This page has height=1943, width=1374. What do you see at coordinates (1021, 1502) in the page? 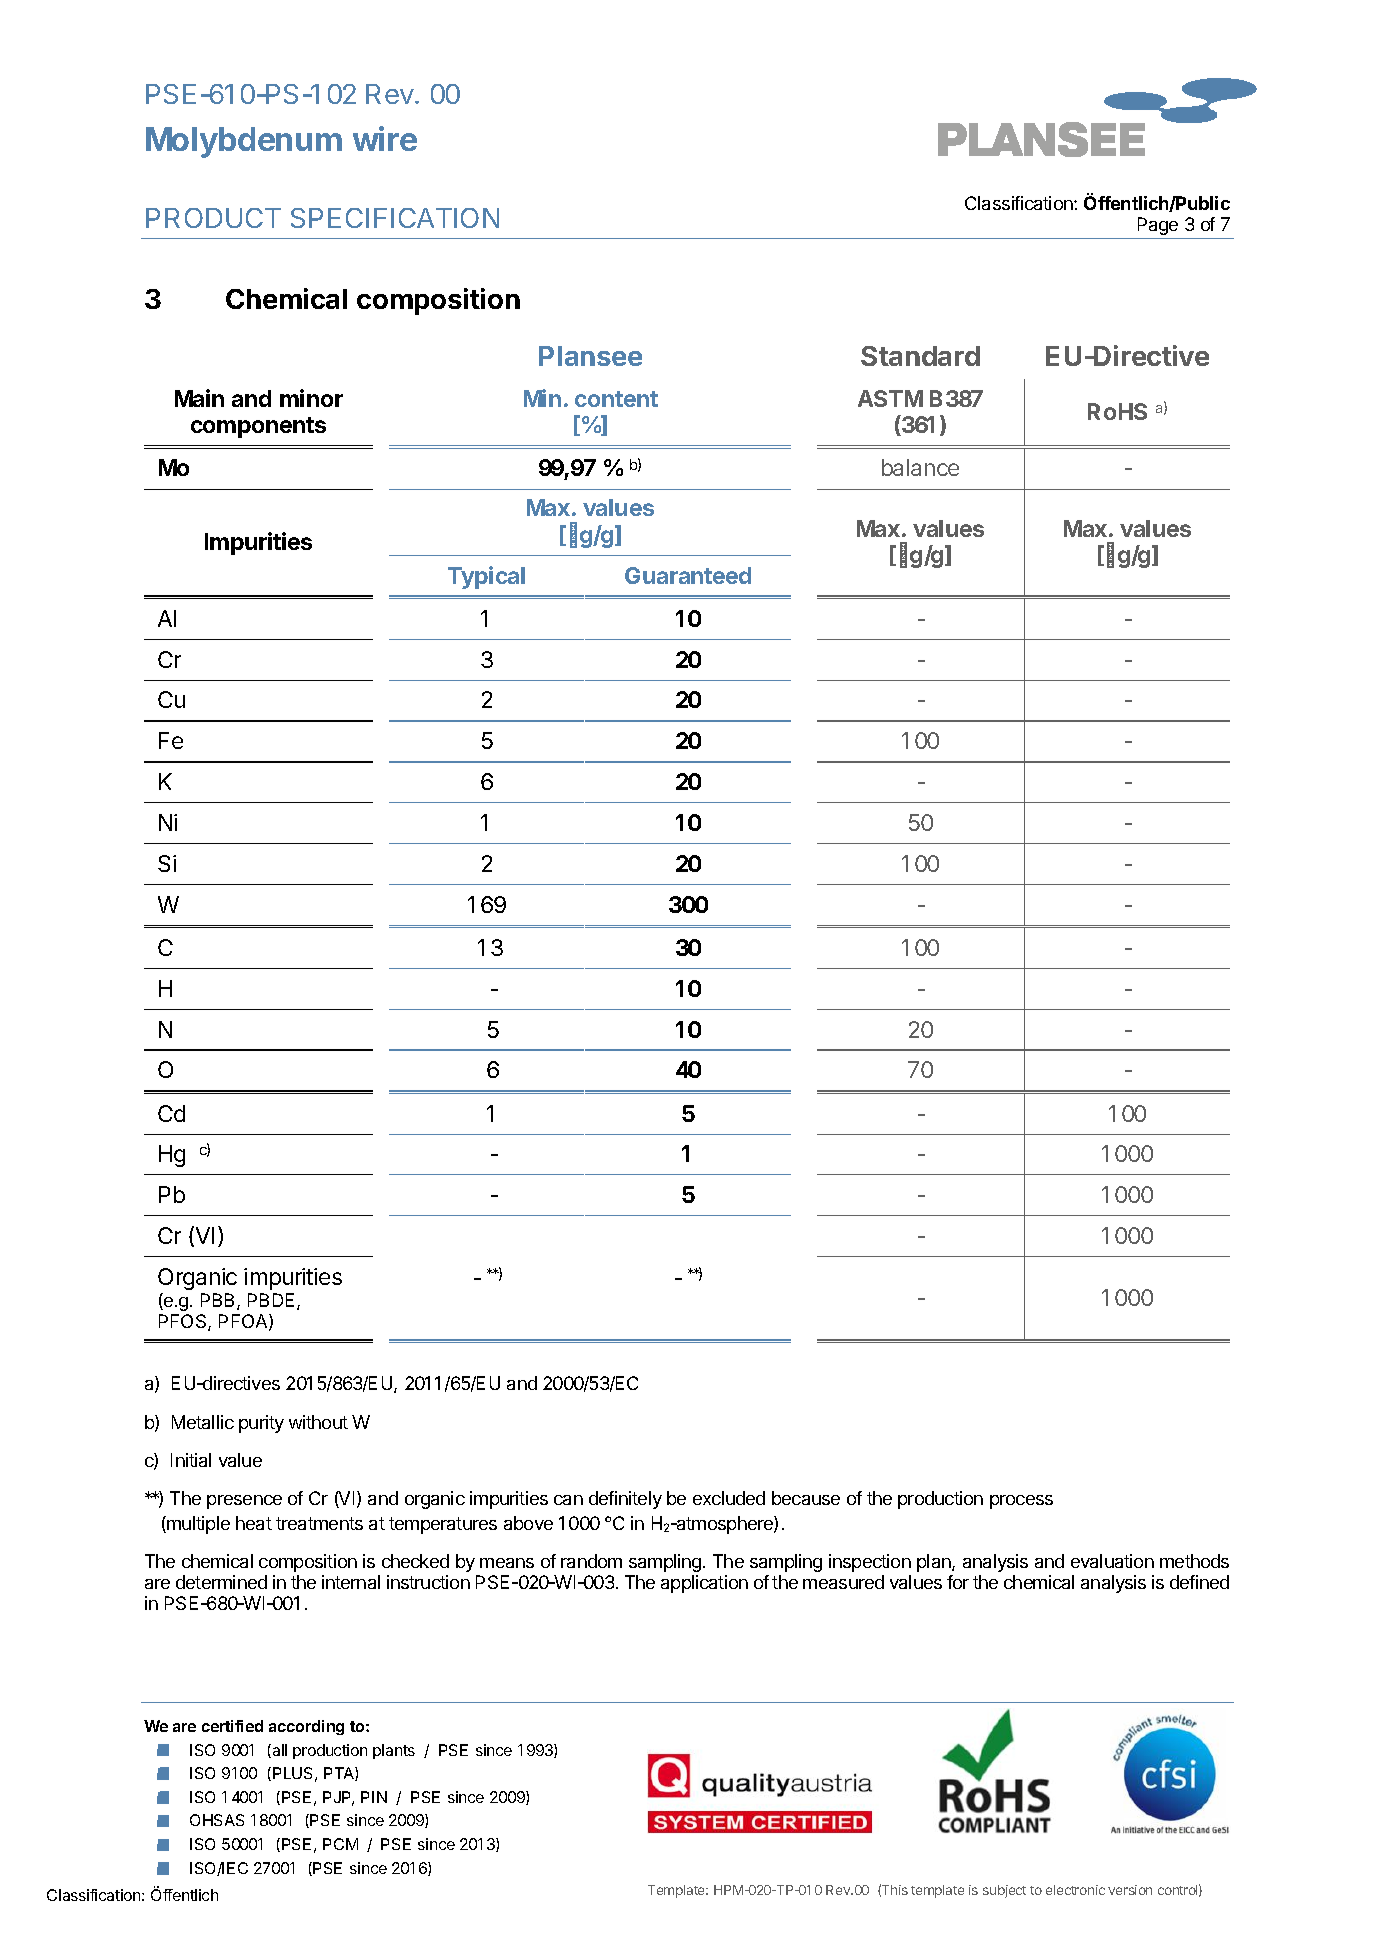
I see `process` at bounding box center [1021, 1502].
